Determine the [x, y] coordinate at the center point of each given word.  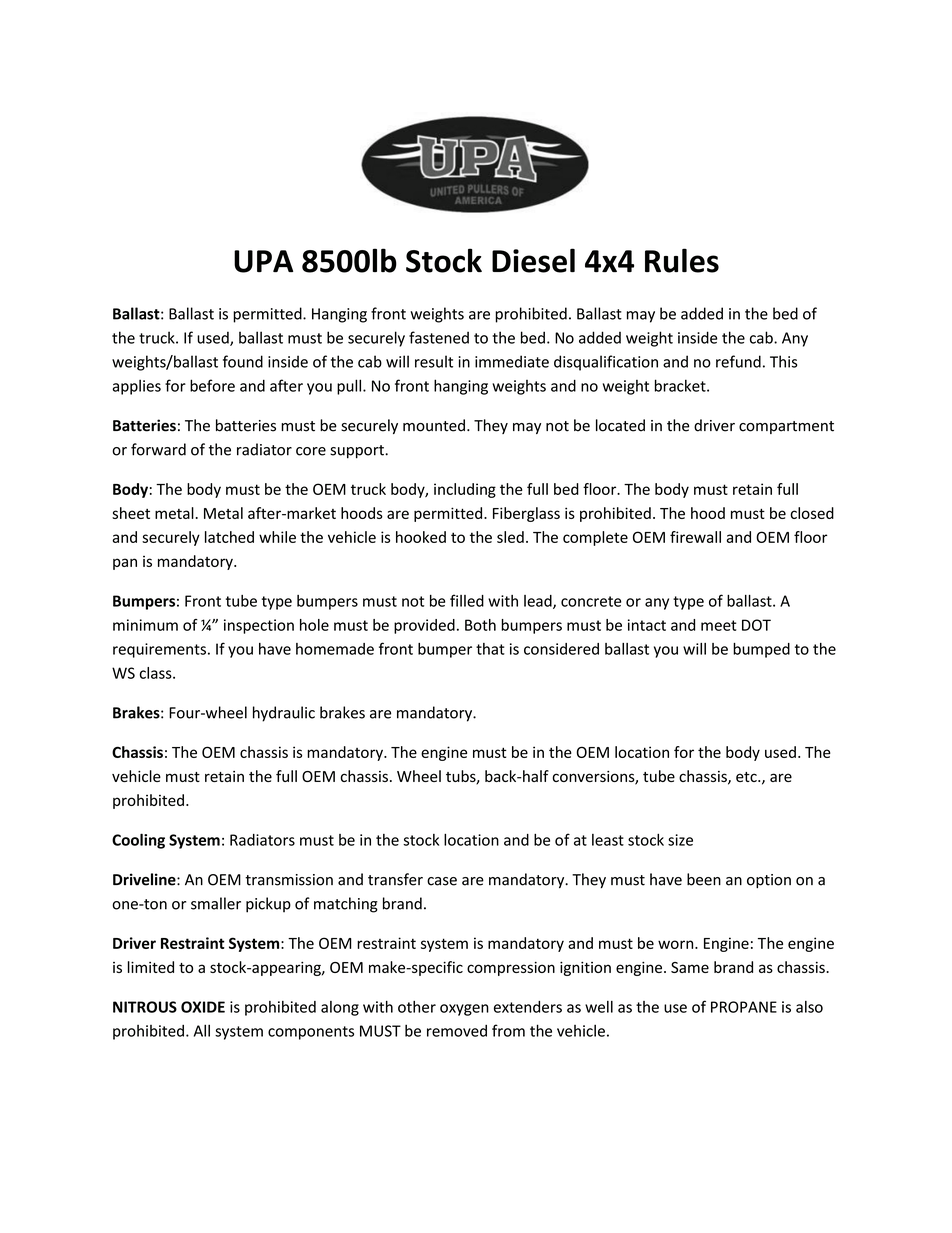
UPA [263, 261]
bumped [761, 650]
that [490, 649]
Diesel [533, 260]
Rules [682, 260]
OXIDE [203, 1007]
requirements [159, 650]
